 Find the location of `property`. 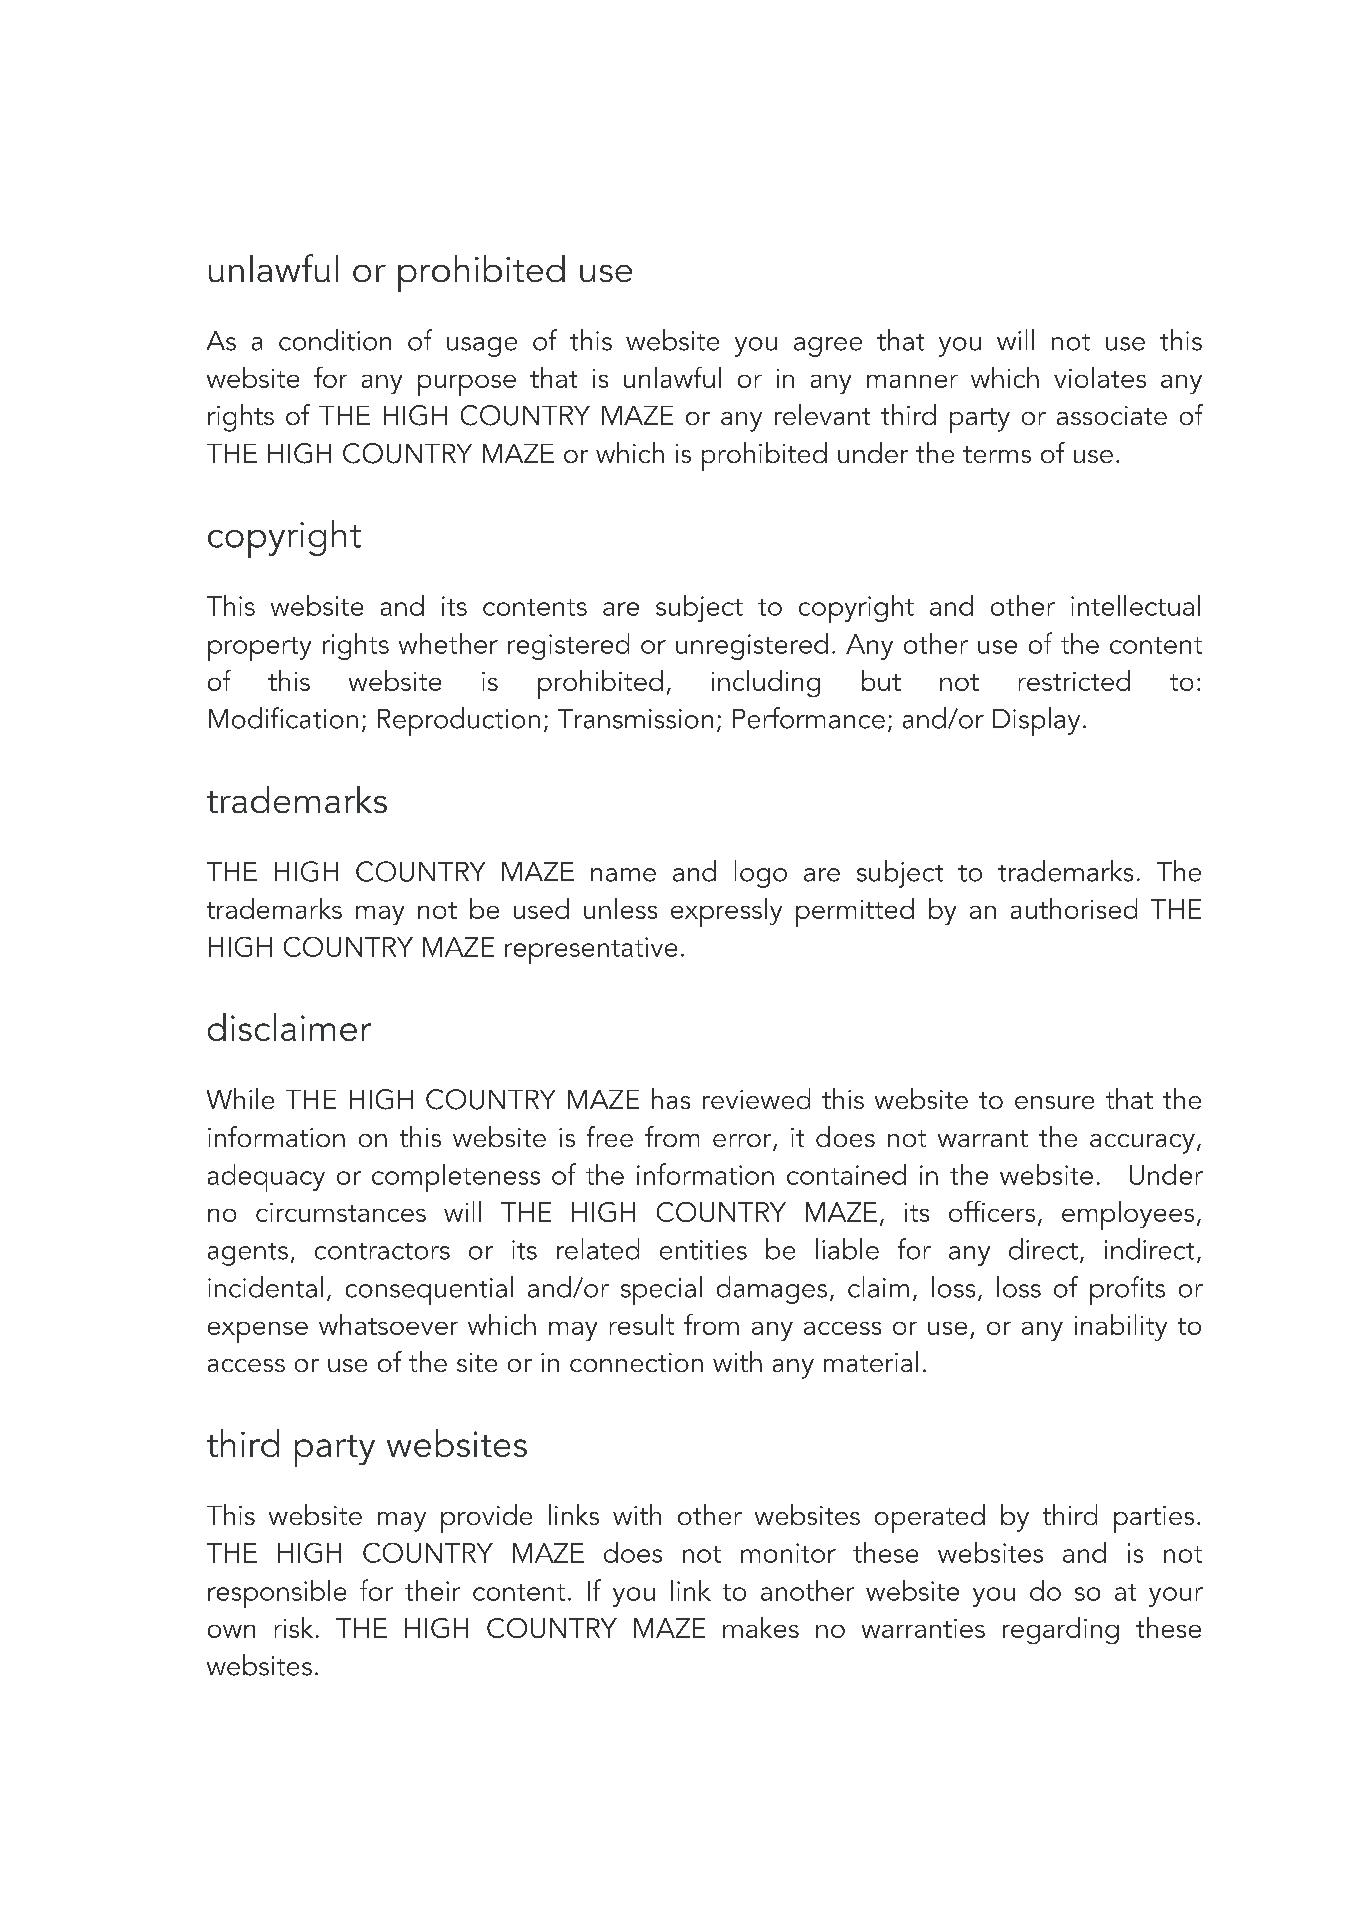

property is located at coordinates (259, 649).
